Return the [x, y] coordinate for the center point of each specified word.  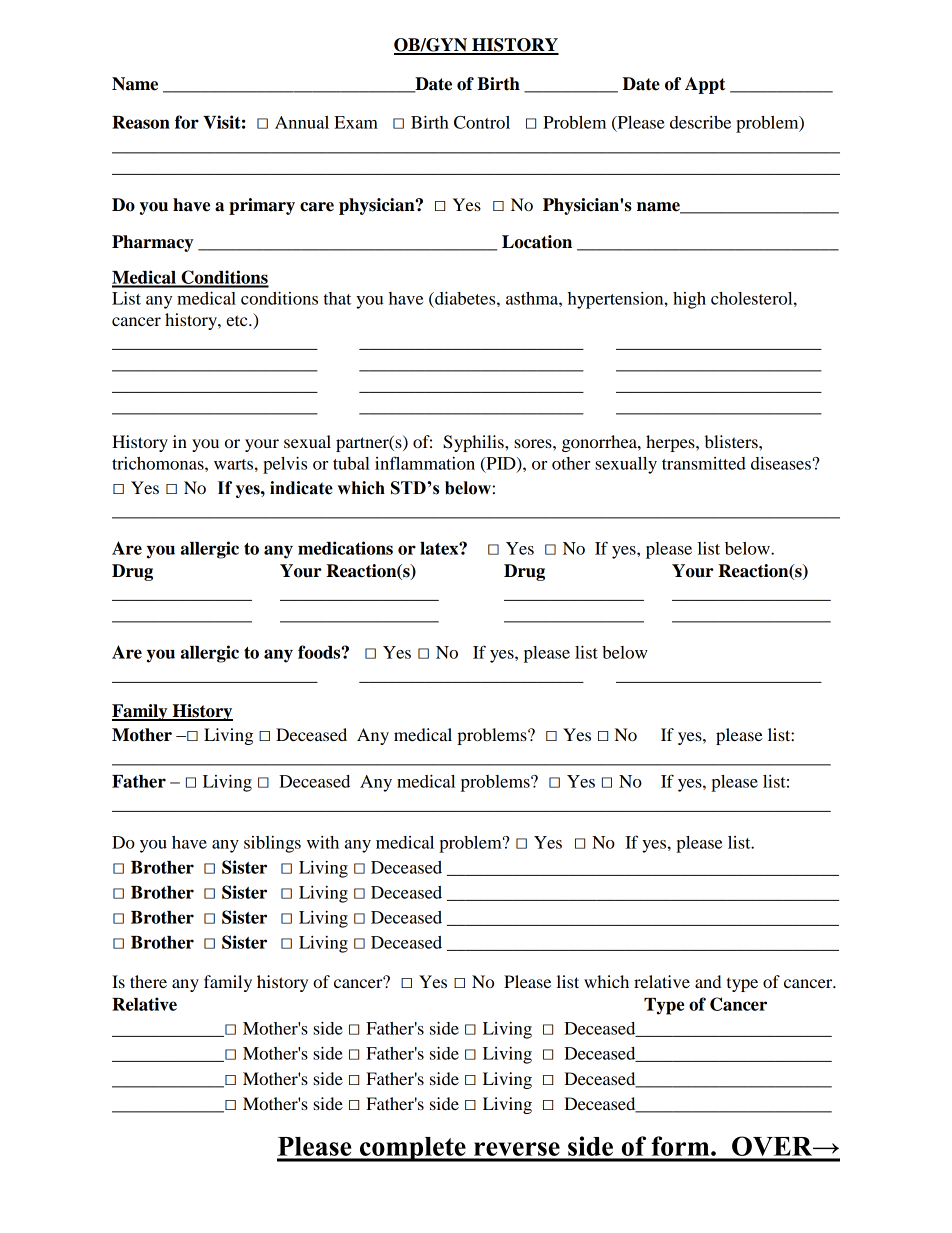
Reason [141, 122]
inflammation [425, 463]
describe [700, 122]
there [148, 981]
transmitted [704, 463]
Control [482, 122]
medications [345, 548]
